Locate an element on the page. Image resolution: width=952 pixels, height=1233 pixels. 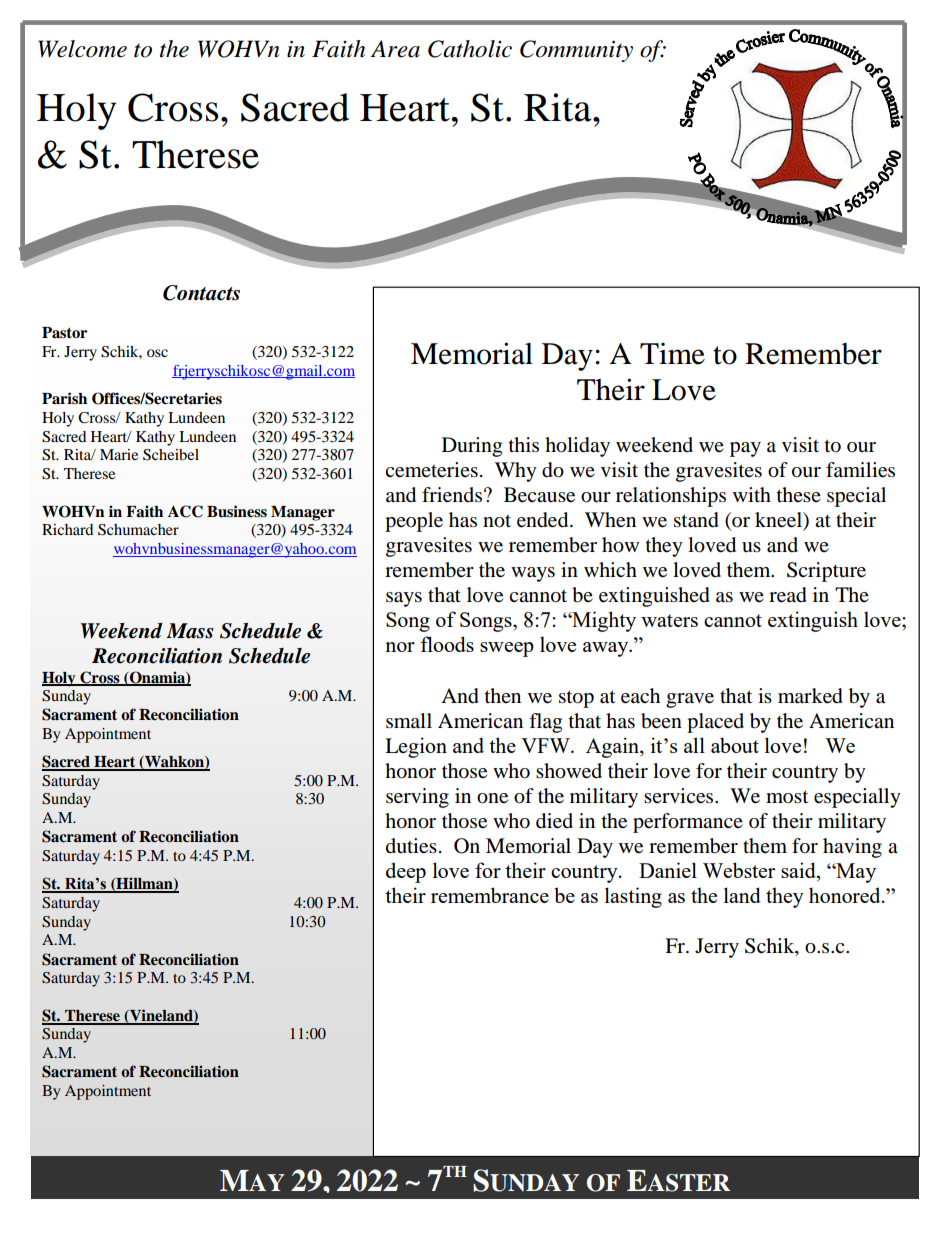
Schumacher is located at coordinates (138, 530).
